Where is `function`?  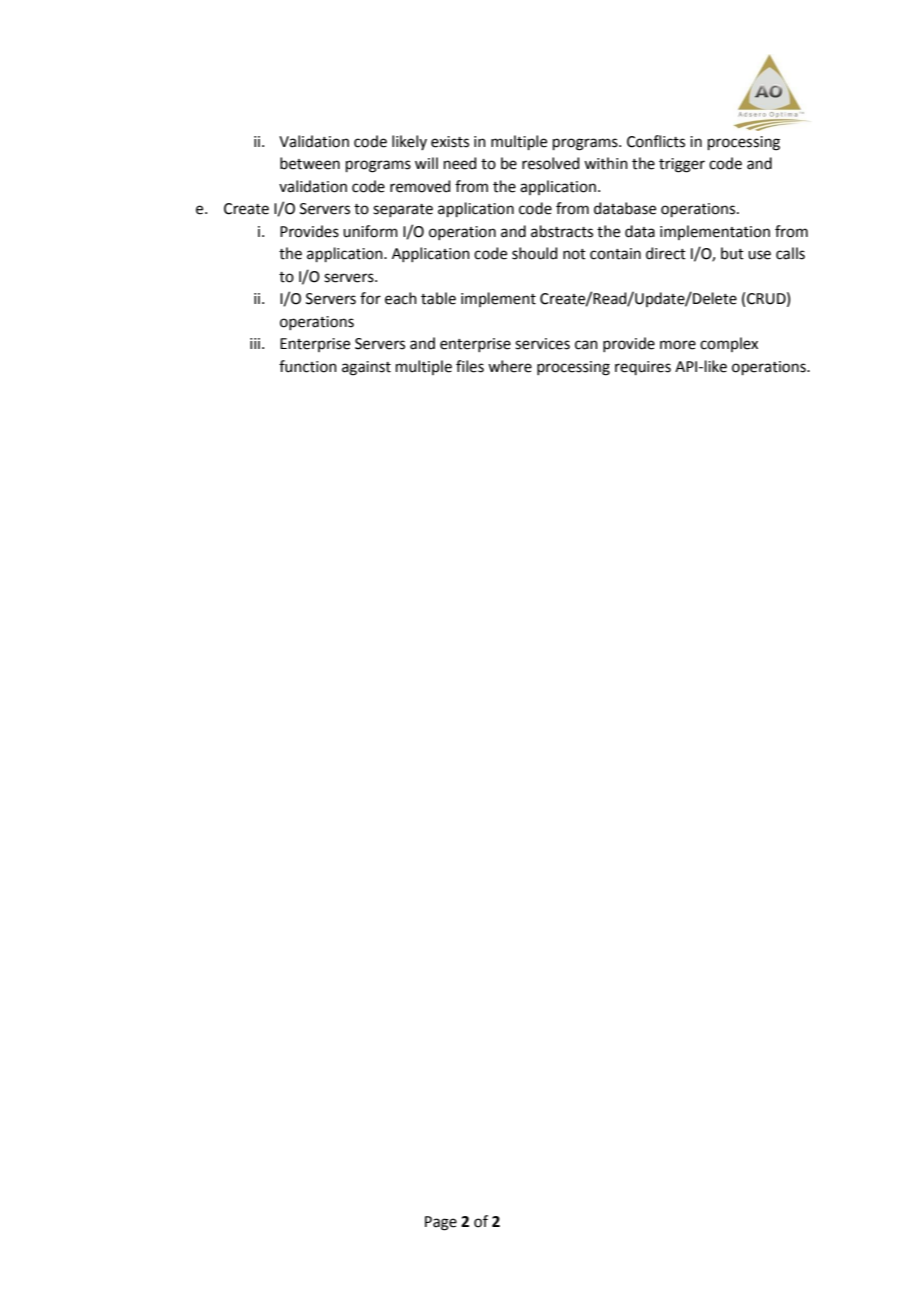
function is located at coordinates (308, 366).
